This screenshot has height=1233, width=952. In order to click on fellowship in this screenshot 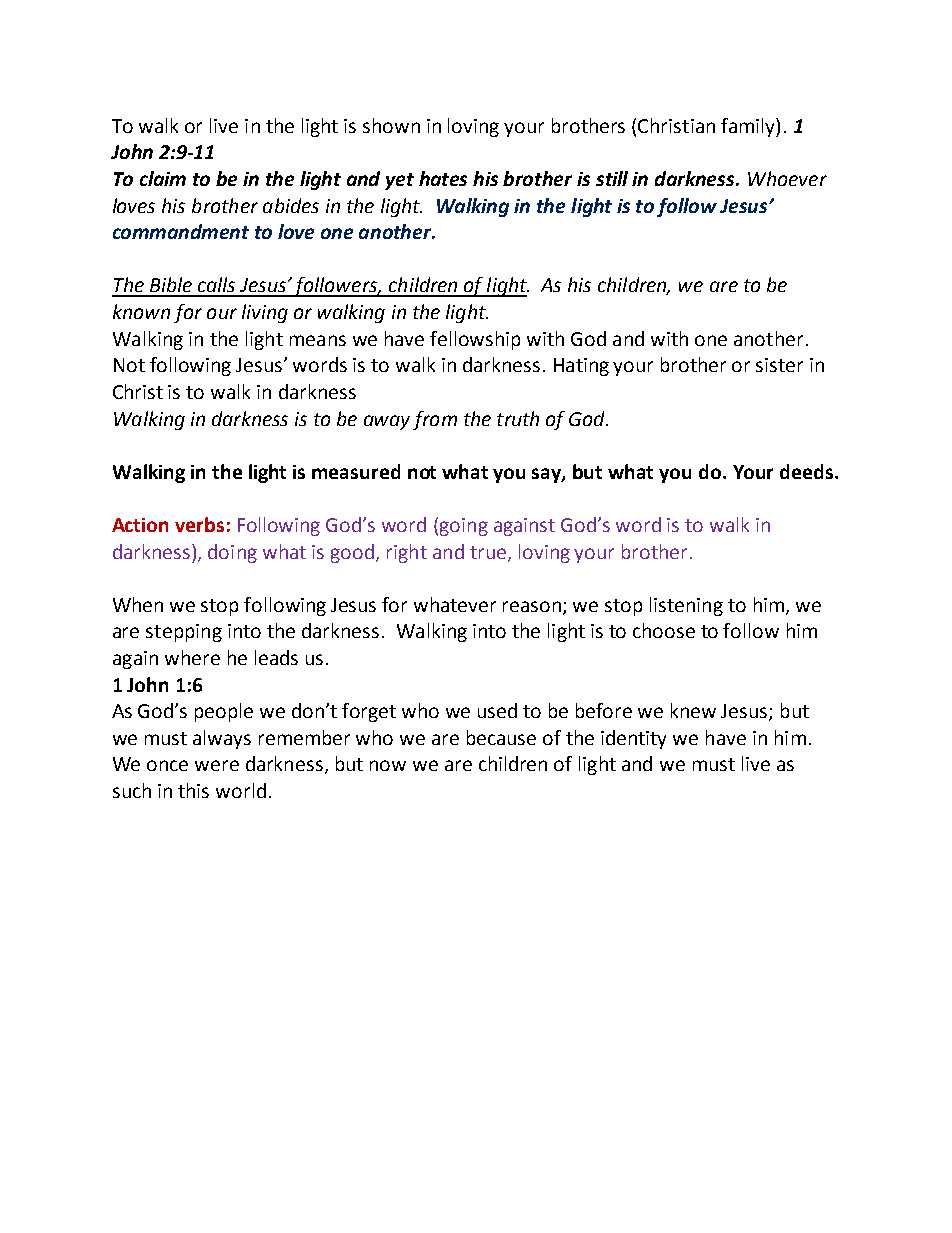, I will do `click(475, 340)`.
